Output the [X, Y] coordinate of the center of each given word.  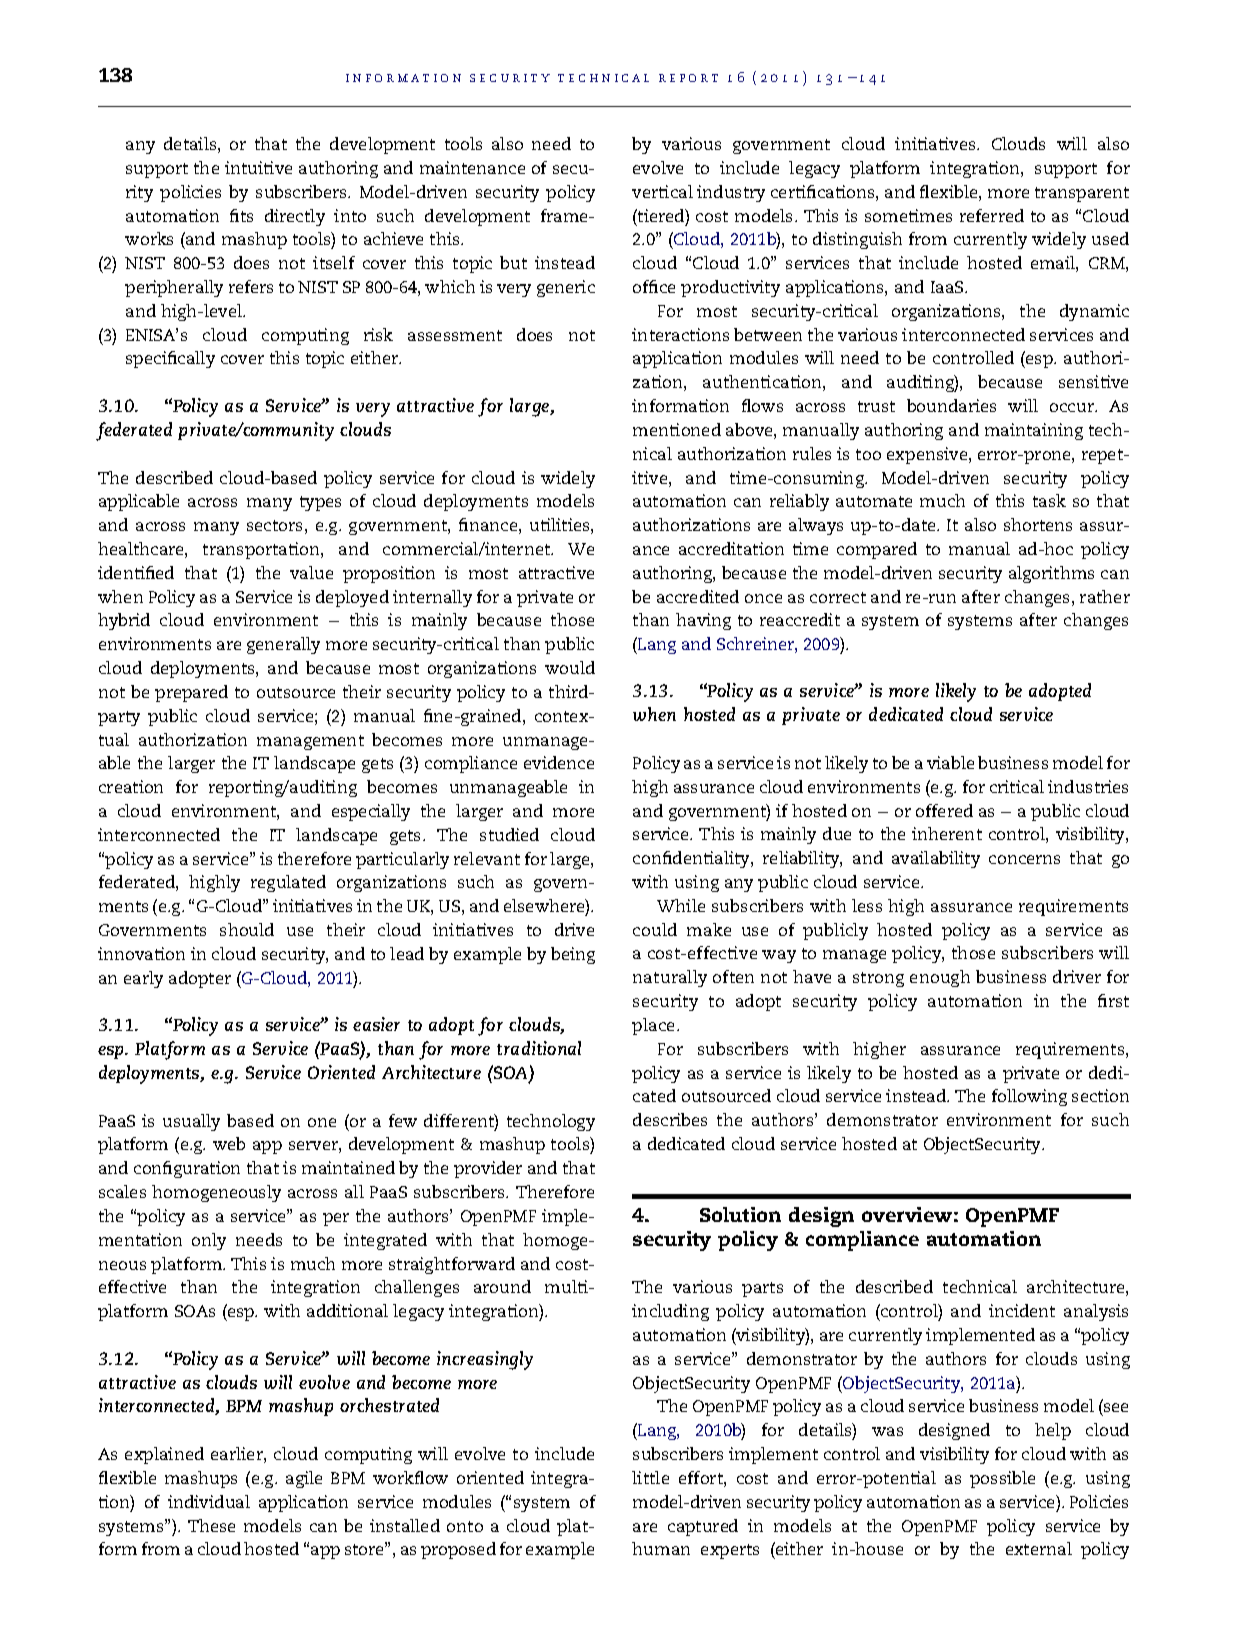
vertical [662, 191]
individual [209, 1501]
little [650, 1477]
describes [670, 1119]
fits [241, 215]
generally [283, 645]
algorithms [1051, 574]
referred [992, 215]
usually [191, 1122]
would [570, 667]
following [1029, 1097]
